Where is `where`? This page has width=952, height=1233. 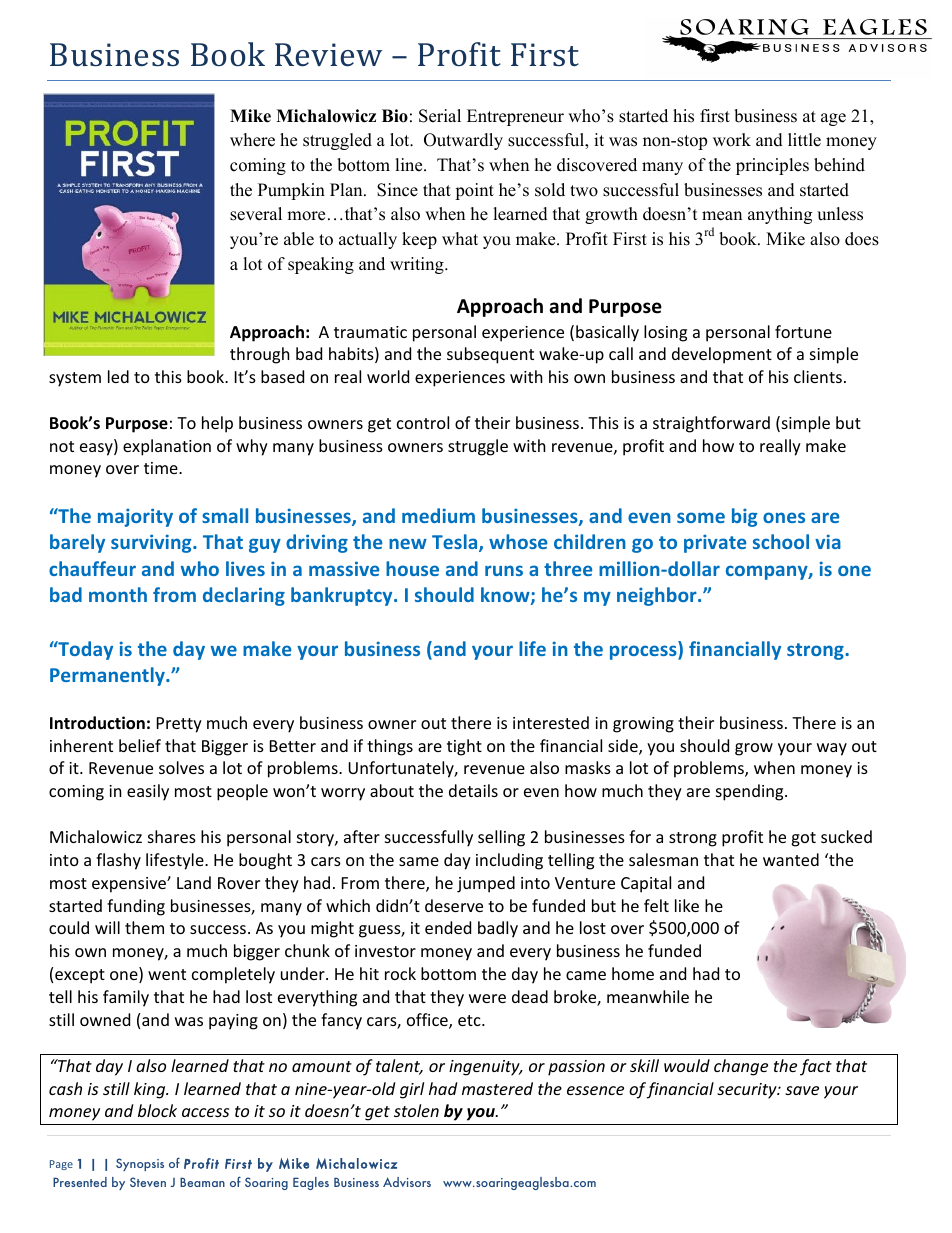
where is located at coordinates (252, 140).
